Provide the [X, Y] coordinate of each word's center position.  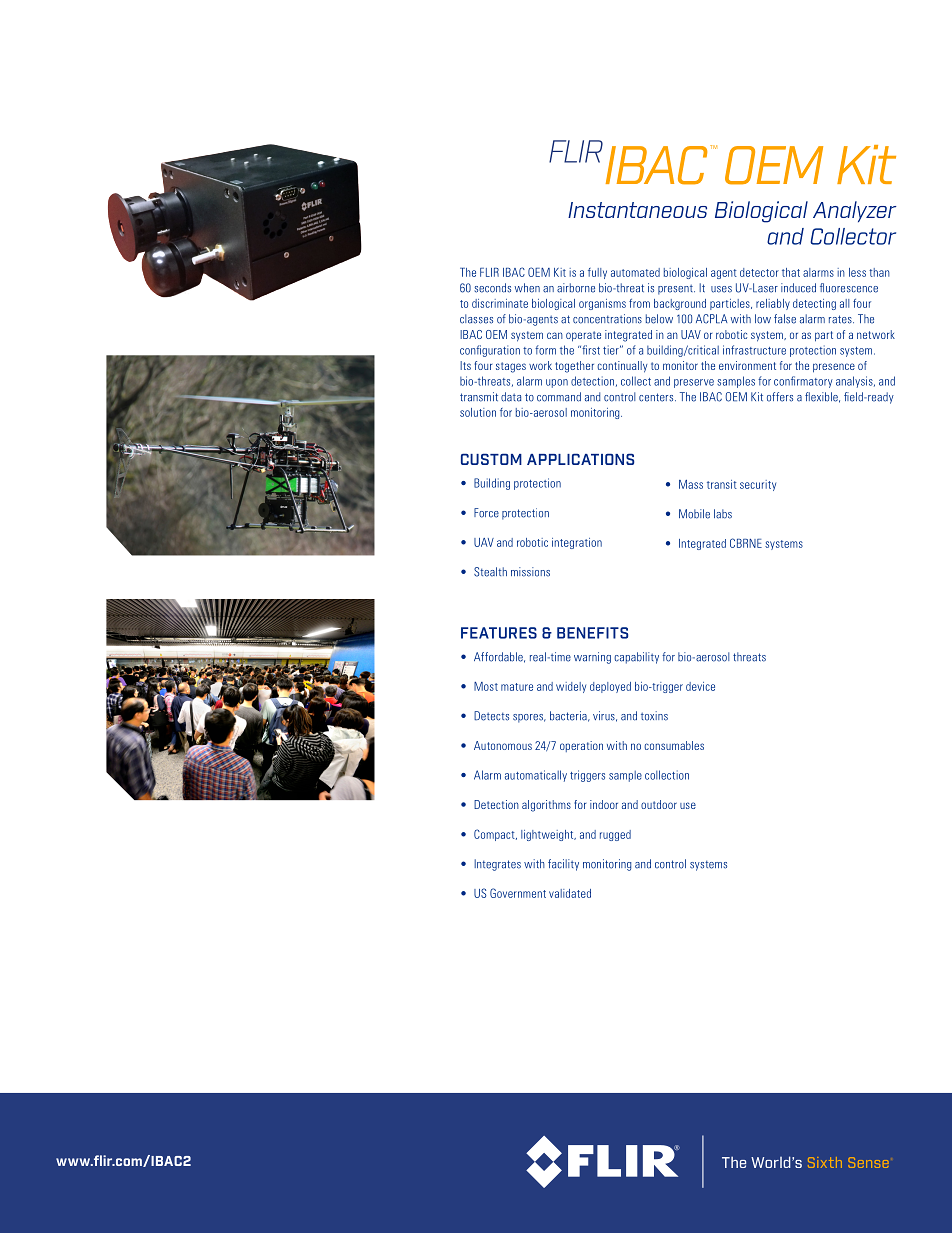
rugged [615, 835]
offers [780, 397]
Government [518, 893]
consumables [674, 745]
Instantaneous [637, 210]
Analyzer [854, 211]
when [527, 288]
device [700, 686]
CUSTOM [491, 459]
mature [517, 687]
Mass [691, 484]
